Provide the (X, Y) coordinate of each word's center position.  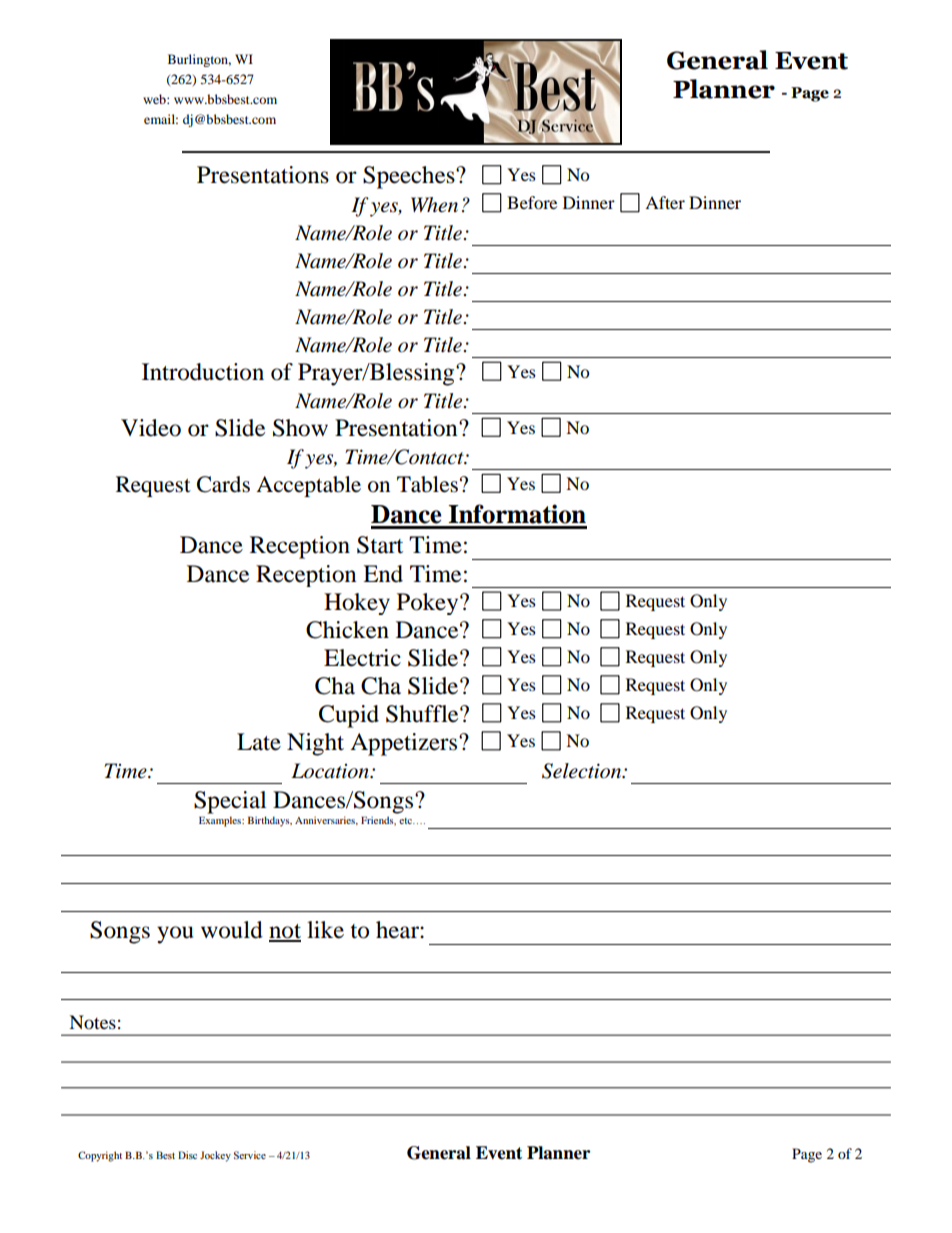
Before (532, 202)
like (325, 930)
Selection (583, 771)
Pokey (429, 604)
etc (406, 821)
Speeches (410, 177)
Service (250, 1155)
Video (151, 428)
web (155, 99)
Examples (221, 821)
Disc (187, 1155)
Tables (427, 484)
